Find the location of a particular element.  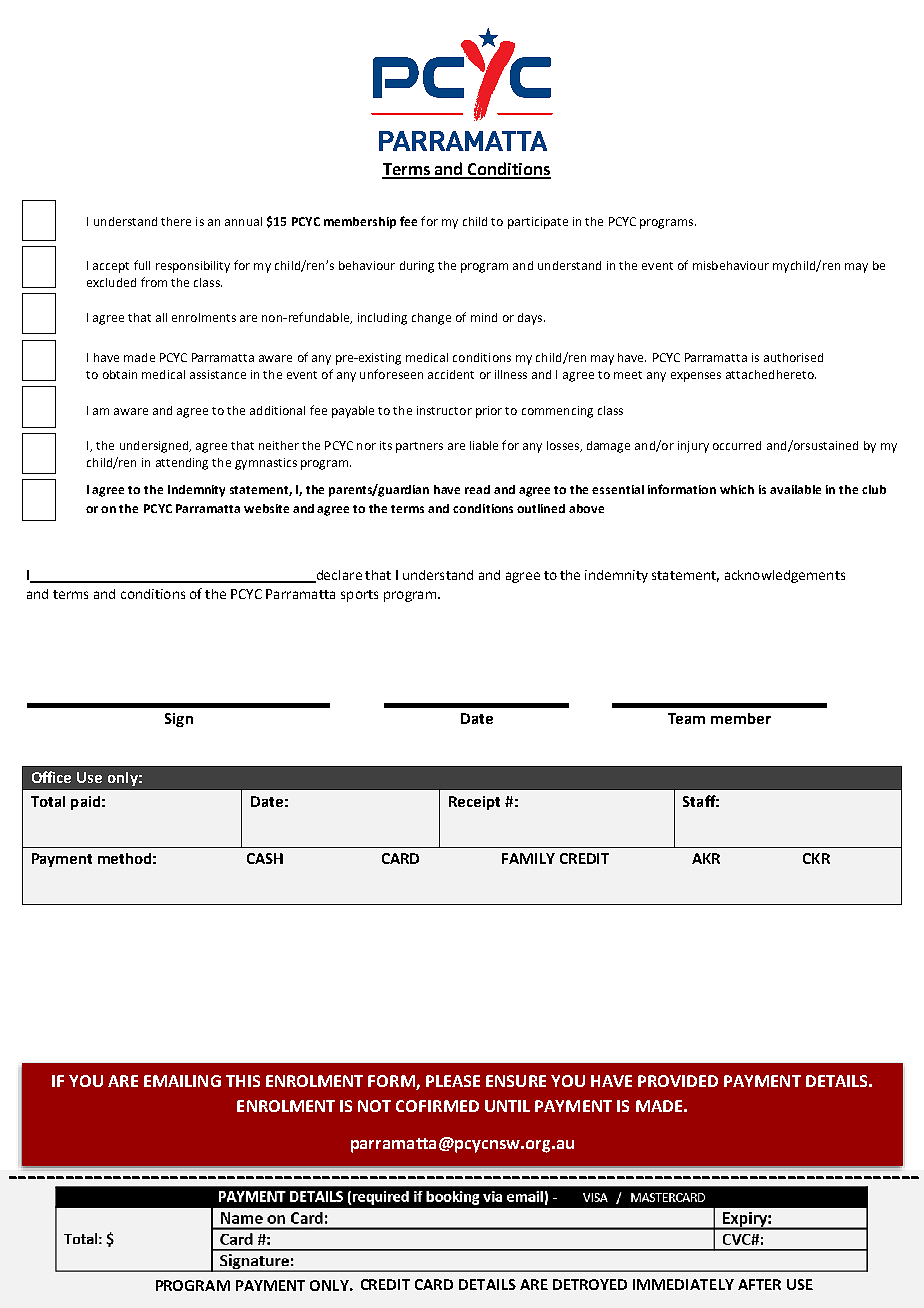

CASH is located at coordinates (265, 858).
